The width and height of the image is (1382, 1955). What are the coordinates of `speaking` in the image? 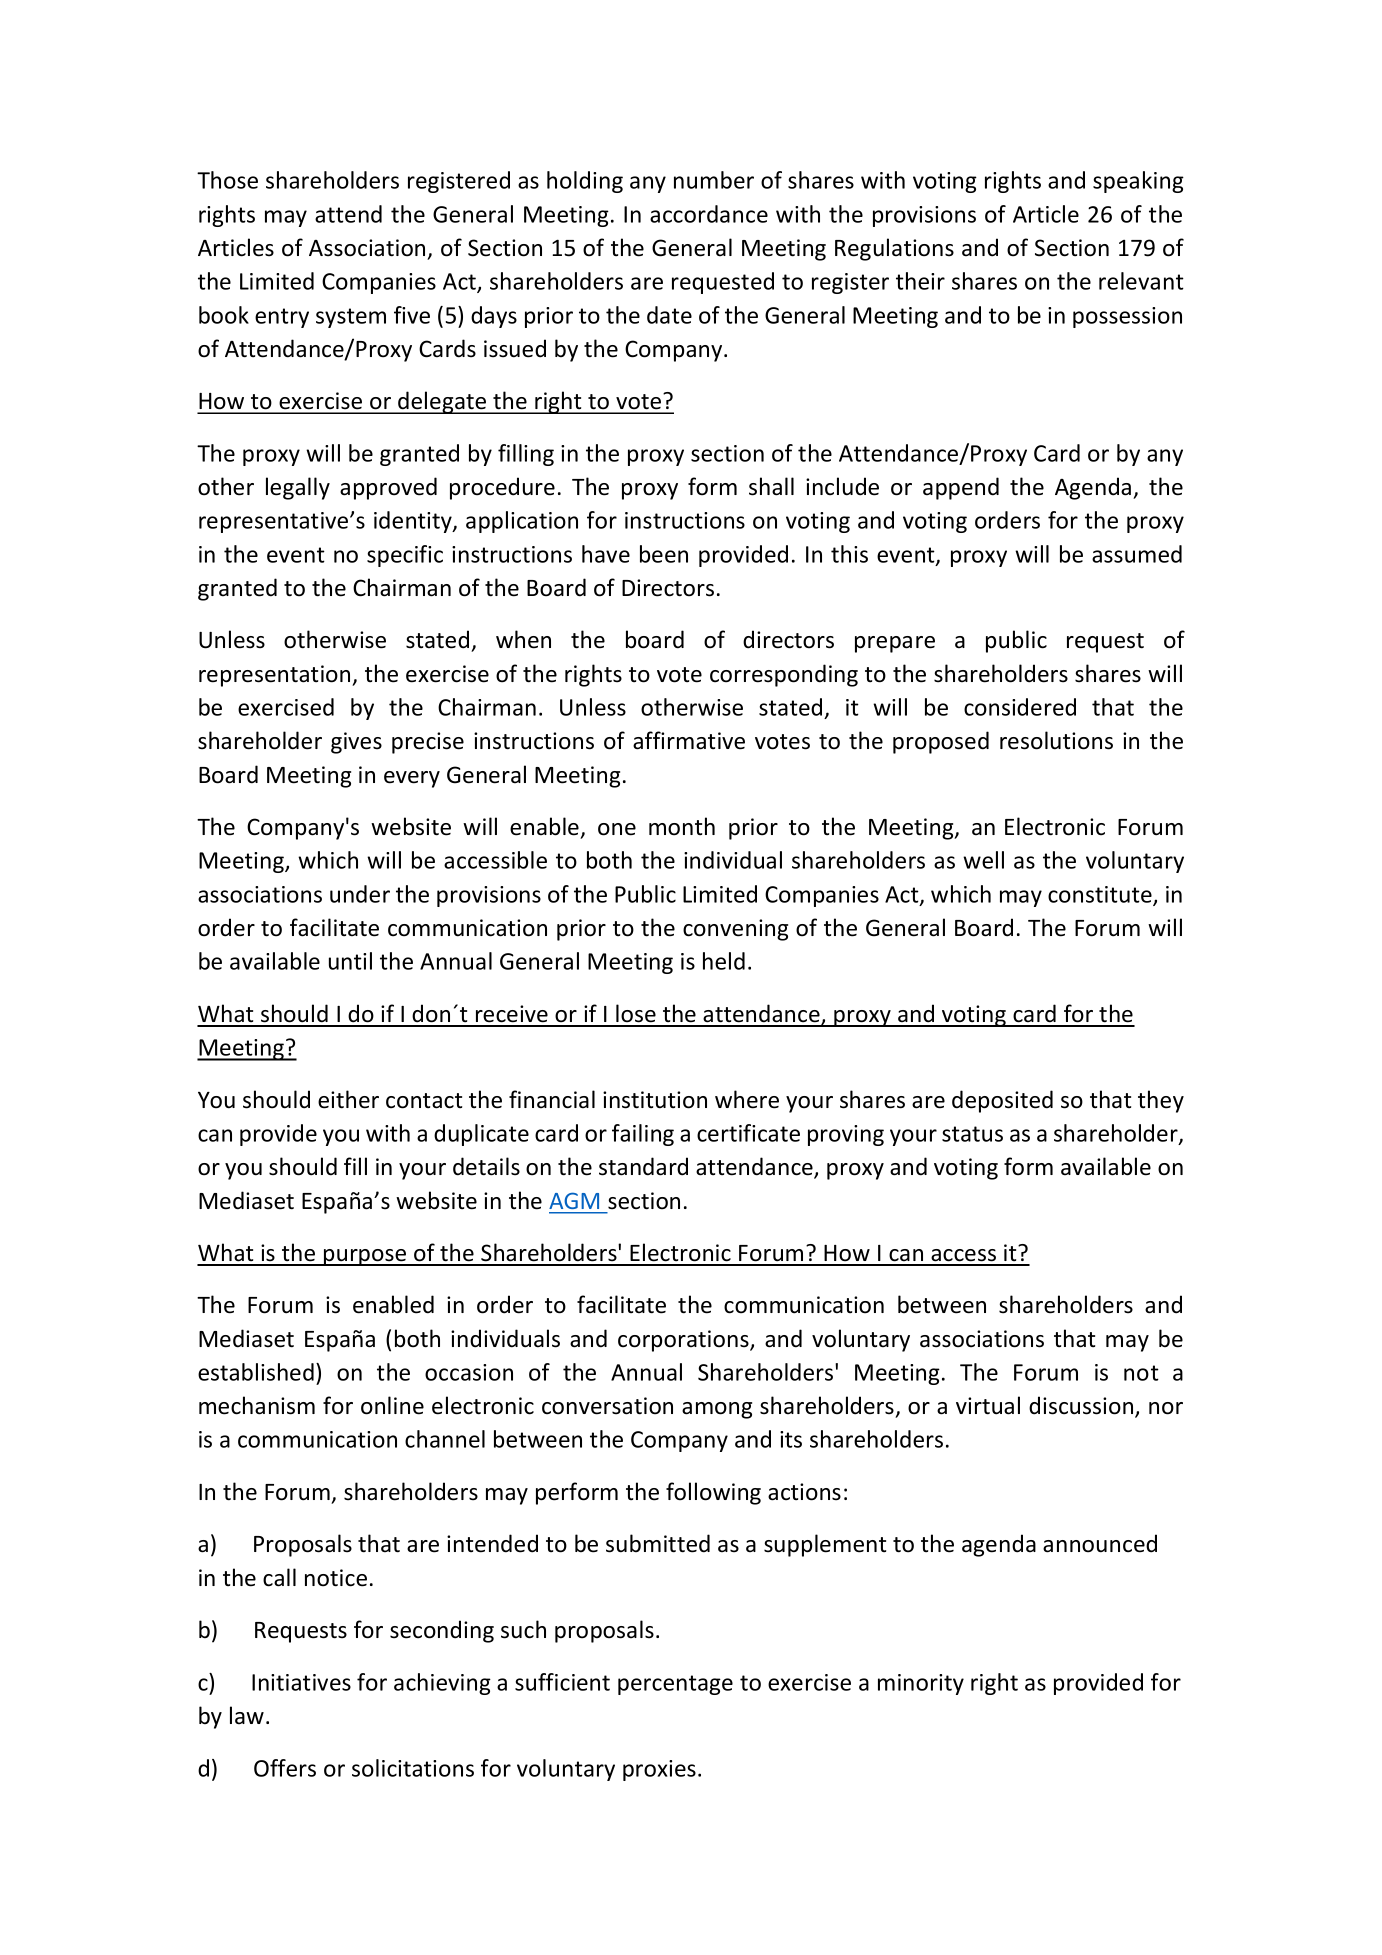 It's located at (1138, 182).
